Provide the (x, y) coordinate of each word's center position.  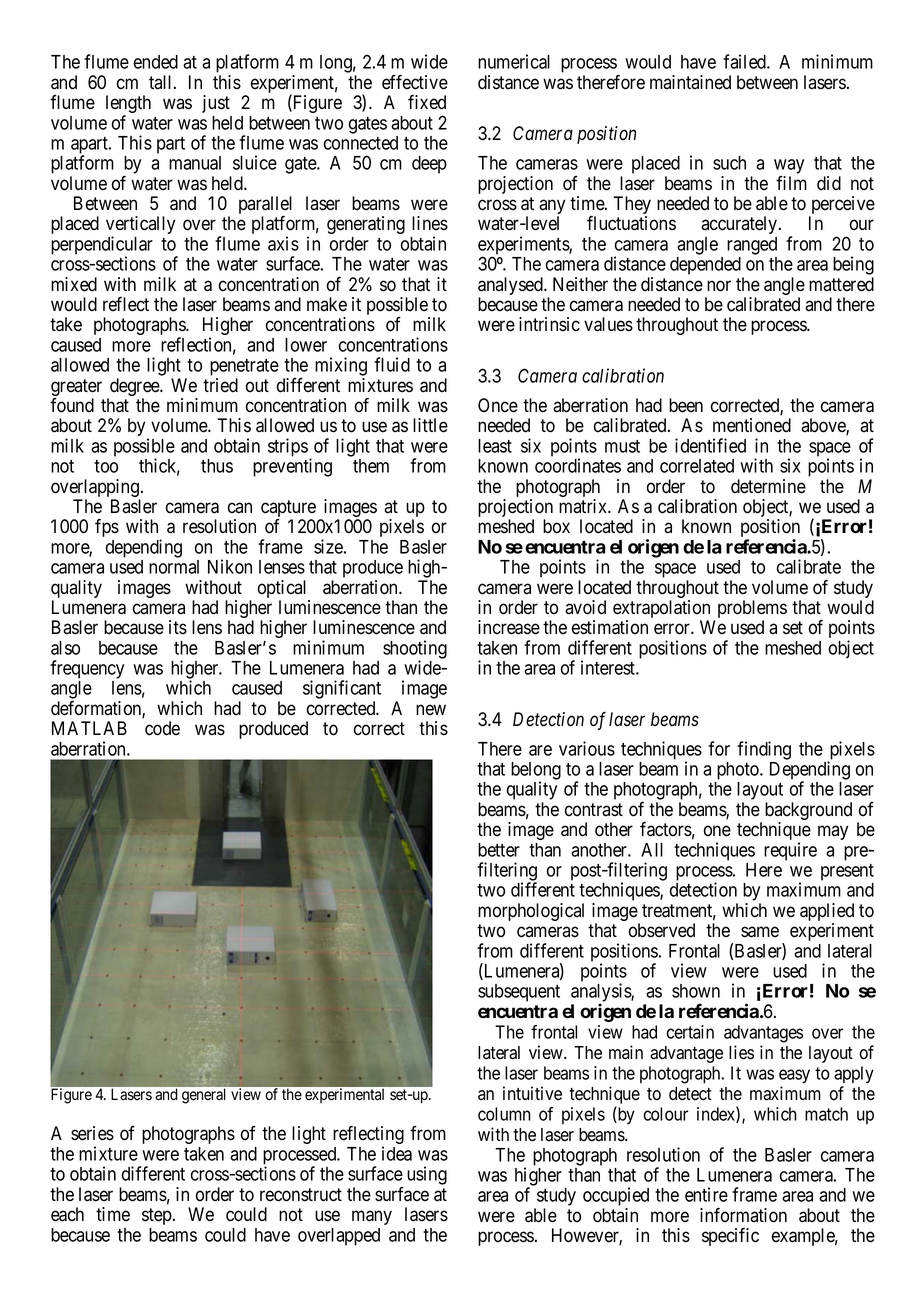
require (790, 851)
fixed (427, 102)
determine (768, 486)
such (729, 163)
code (162, 728)
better (499, 850)
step (157, 1216)
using (427, 1175)
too (106, 466)
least (495, 446)
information (743, 1215)
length (128, 105)
